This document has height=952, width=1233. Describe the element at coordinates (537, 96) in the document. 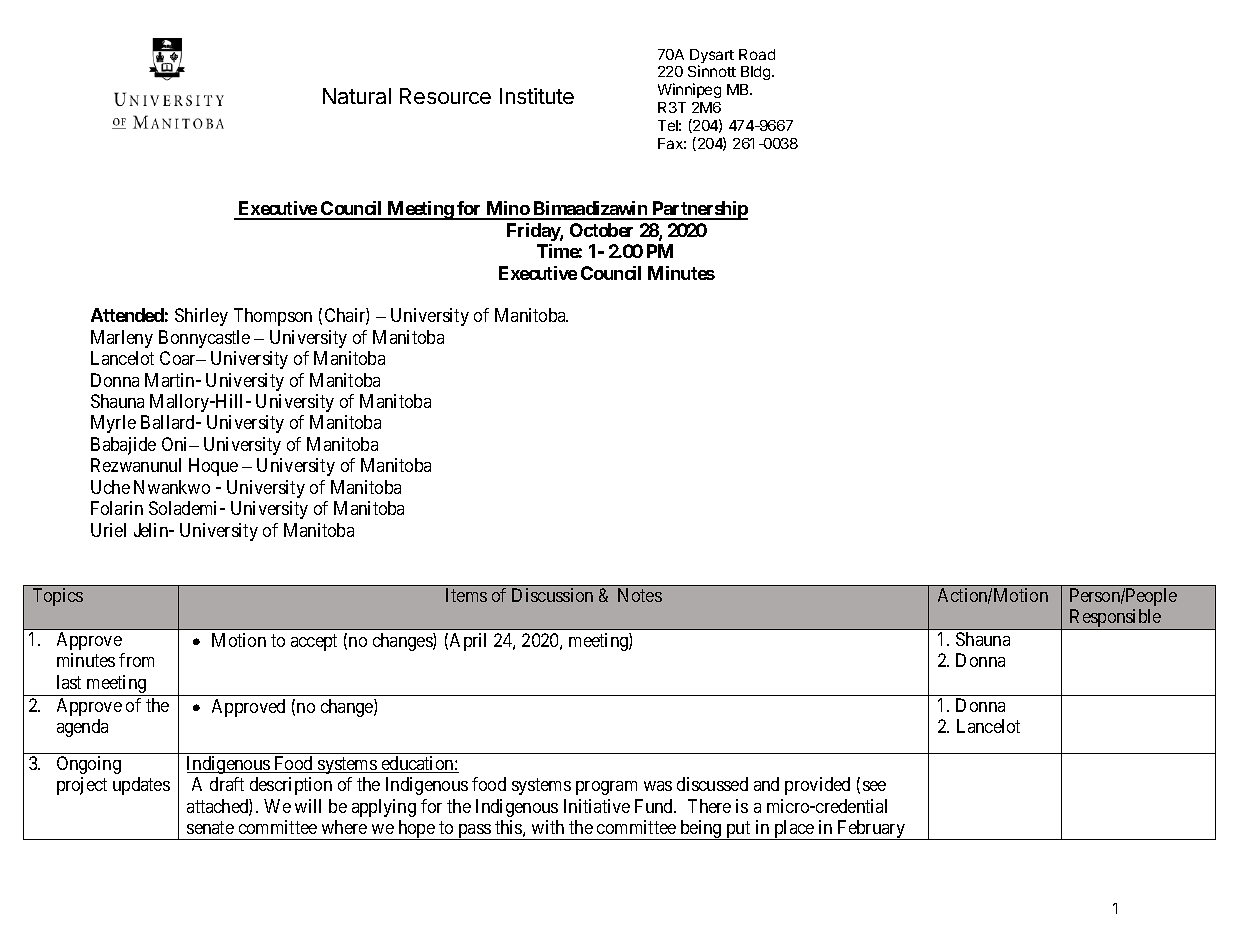

I see `Institute` at that location.
